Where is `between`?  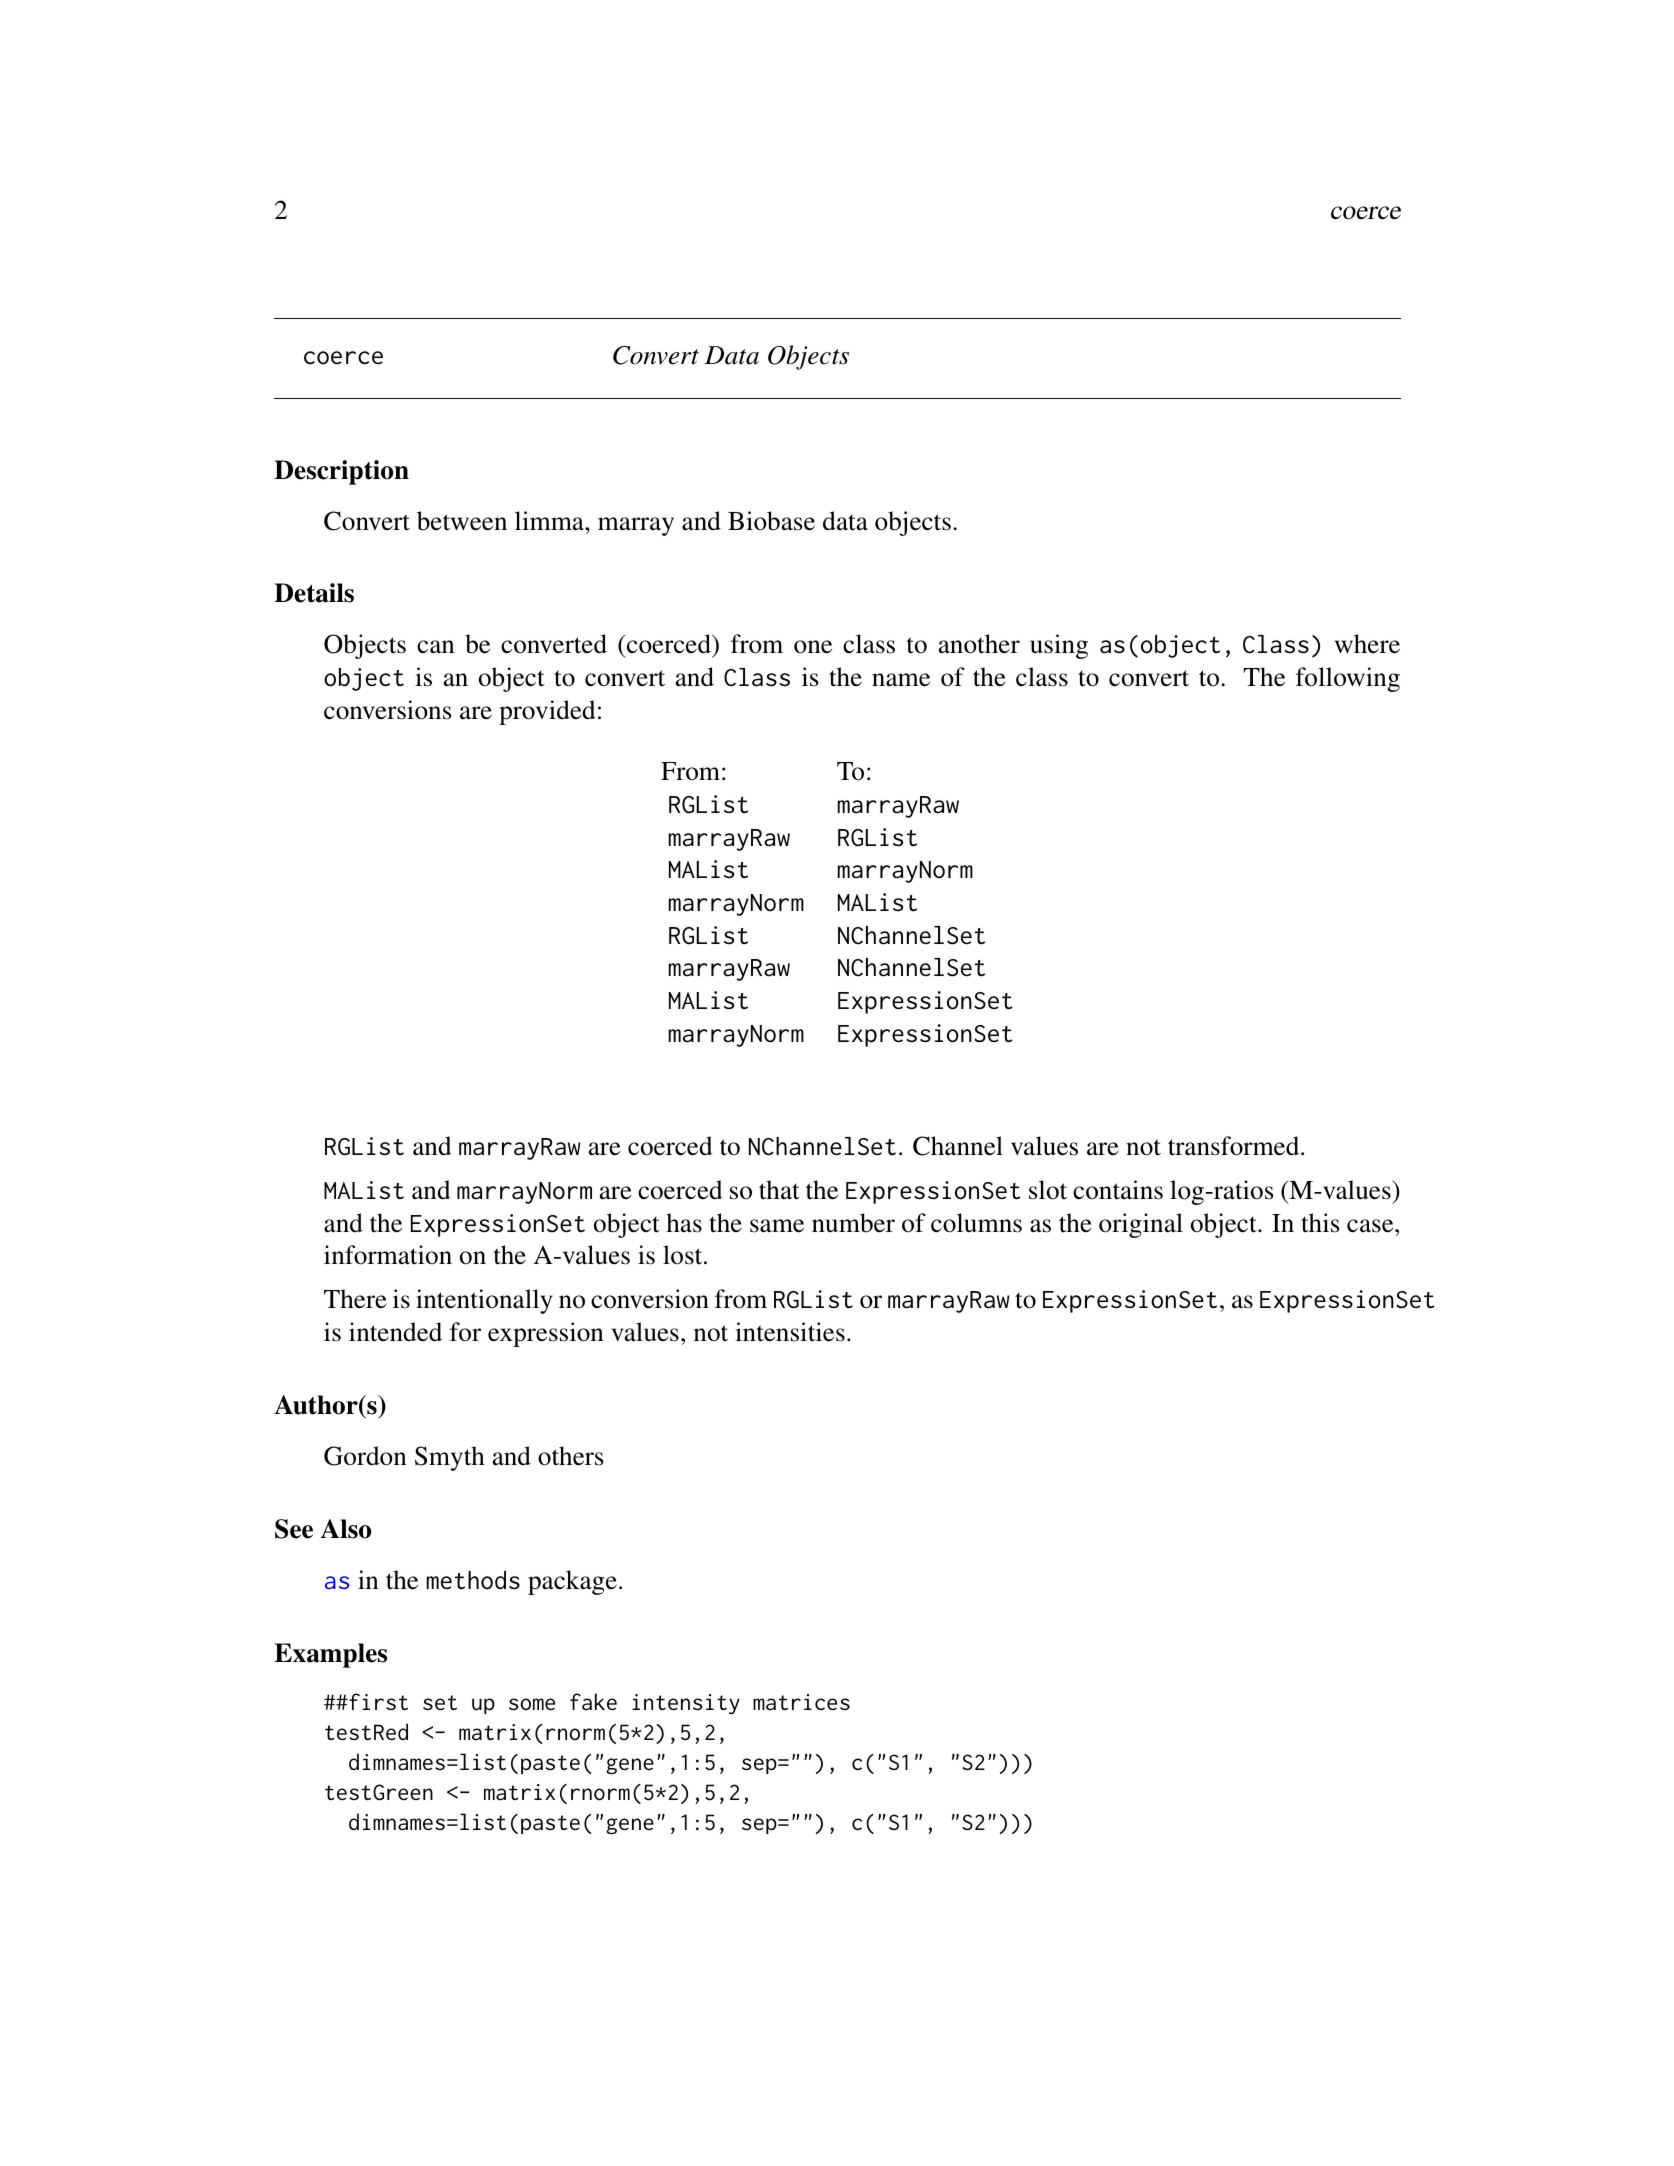
between is located at coordinates (462, 521).
